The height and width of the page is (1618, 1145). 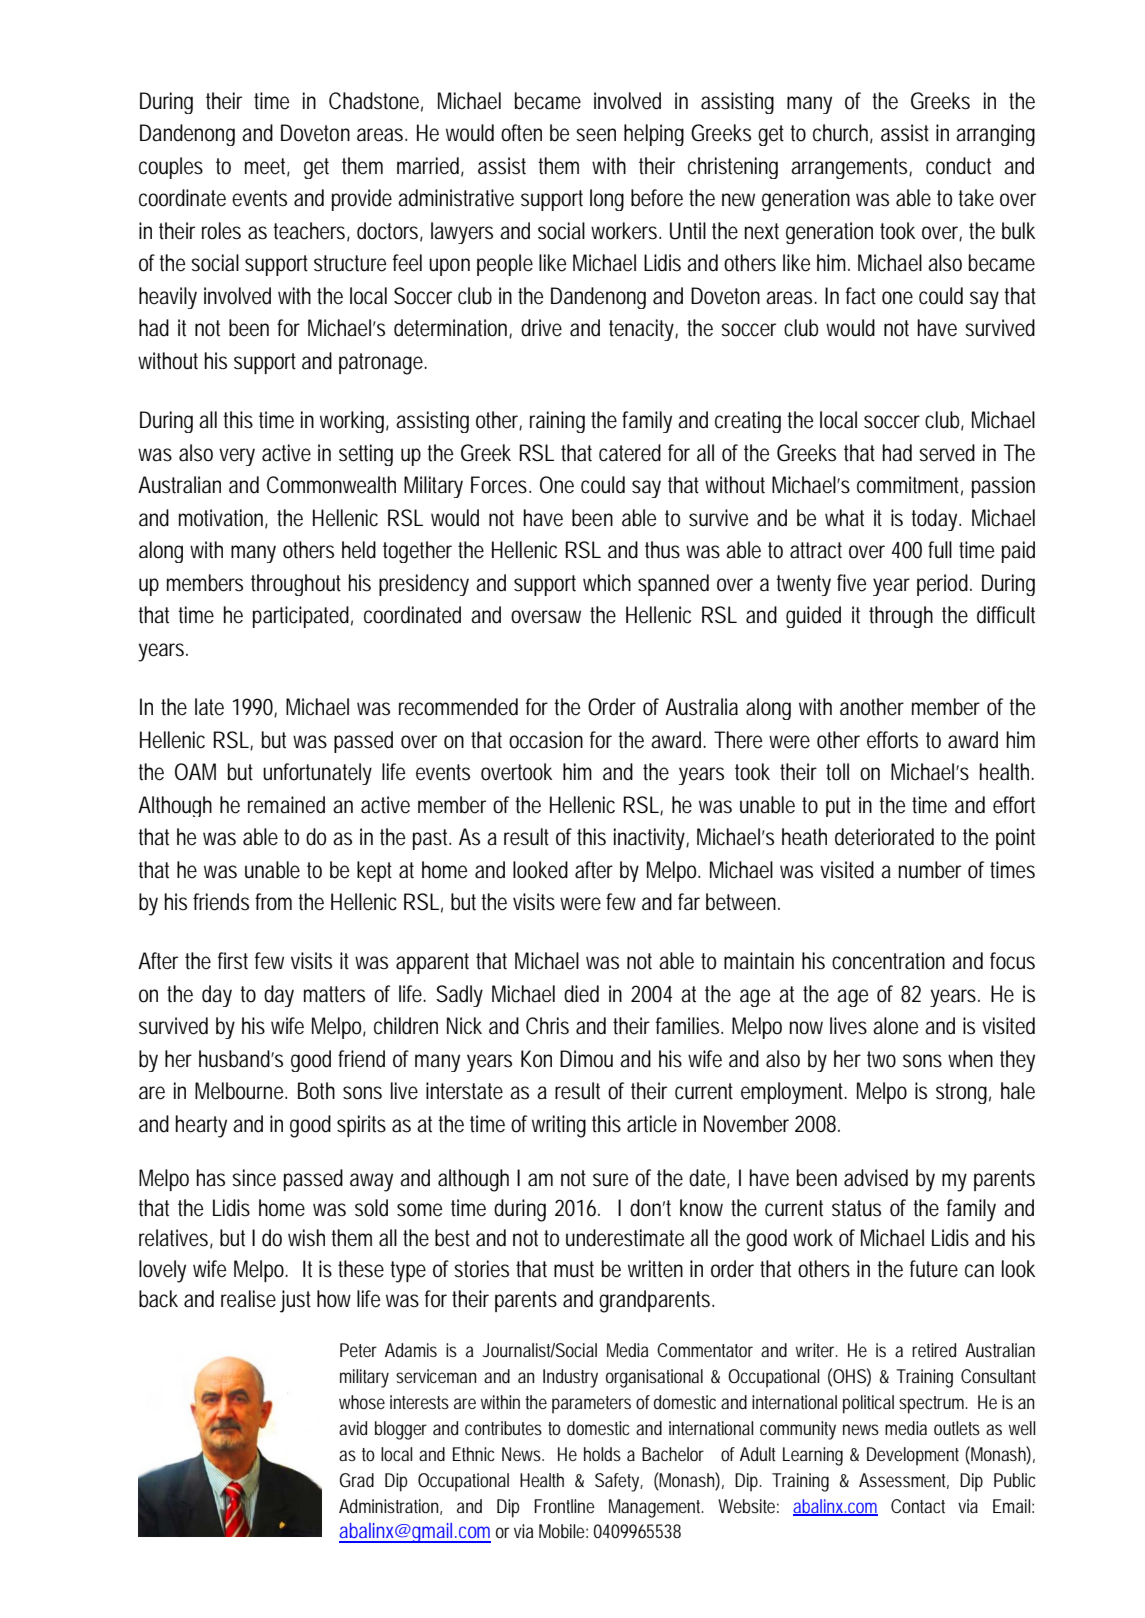 What do you see at coordinates (651, 839) in the page?
I see `inactivity` at bounding box center [651, 839].
